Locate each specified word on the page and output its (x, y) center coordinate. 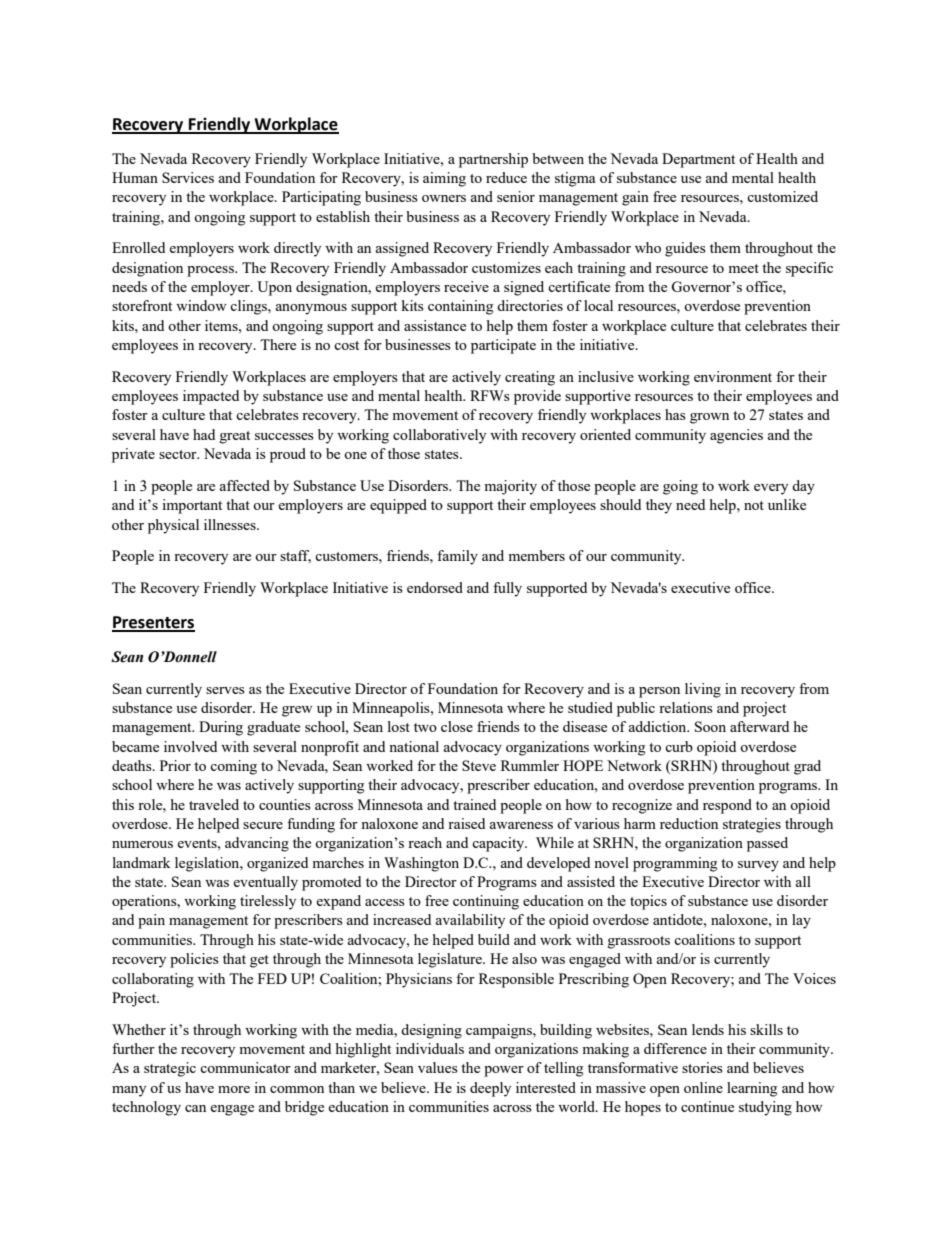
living (703, 690)
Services (188, 177)
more (234, 1089)
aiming (444, 179)
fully (507, 589)
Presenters (153, 623)
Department (698, 160)
